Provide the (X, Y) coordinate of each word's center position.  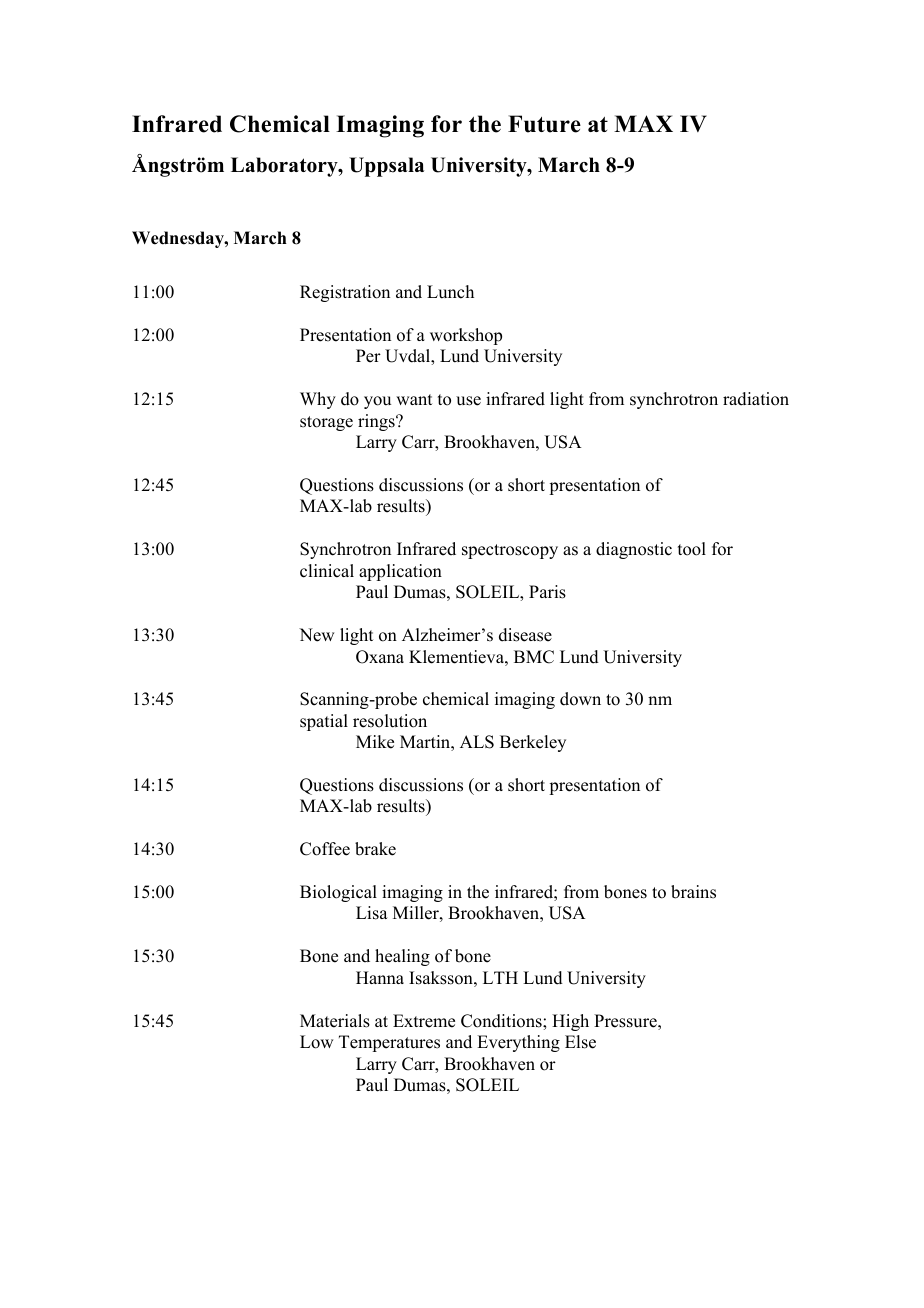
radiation (756, 399)
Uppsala (386, 167)
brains (693, 892)
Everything (518, 1043)
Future (544, 124)
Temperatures (389, 1043)
